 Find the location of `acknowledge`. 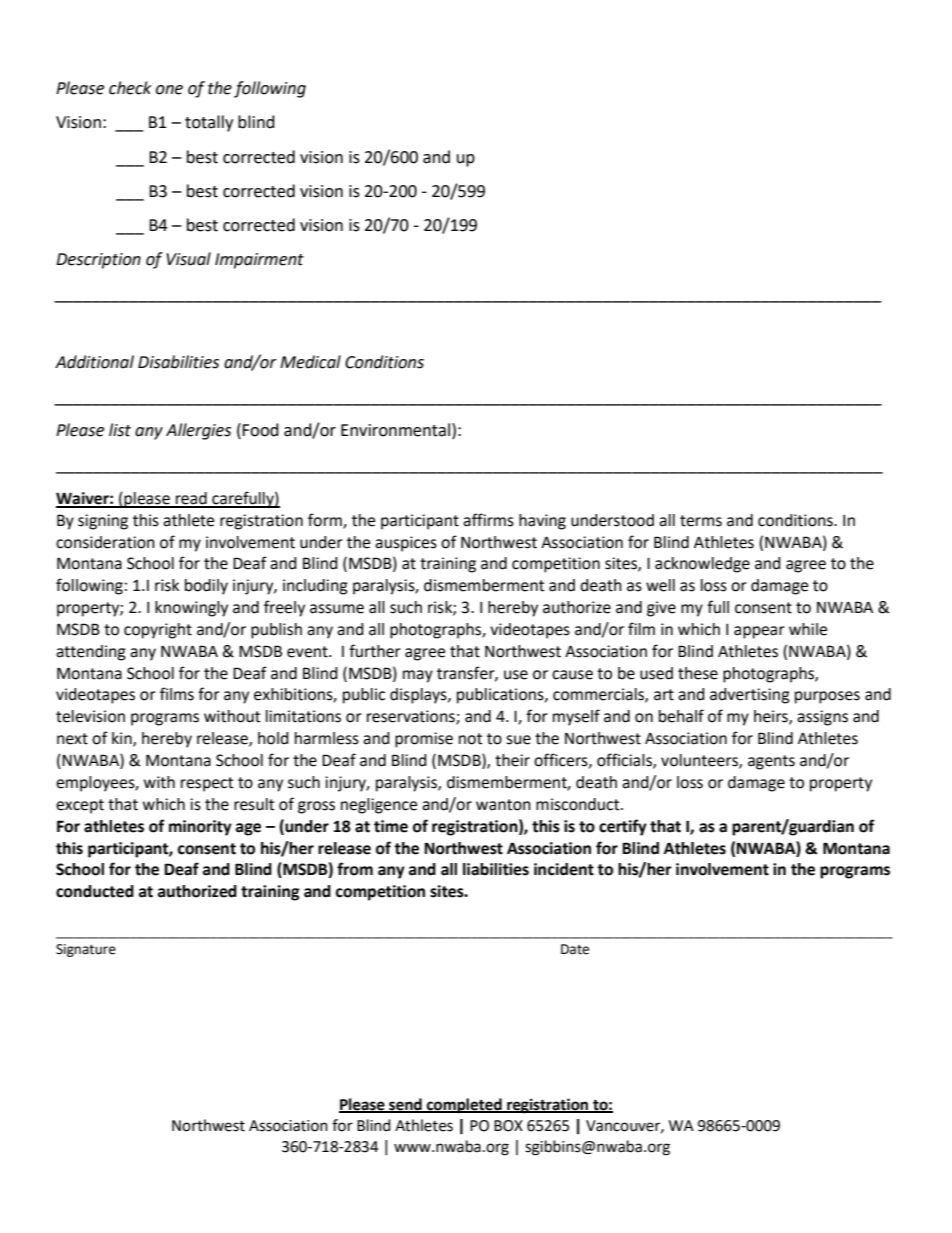

acknowledge is located at coordinates (702, 565).
